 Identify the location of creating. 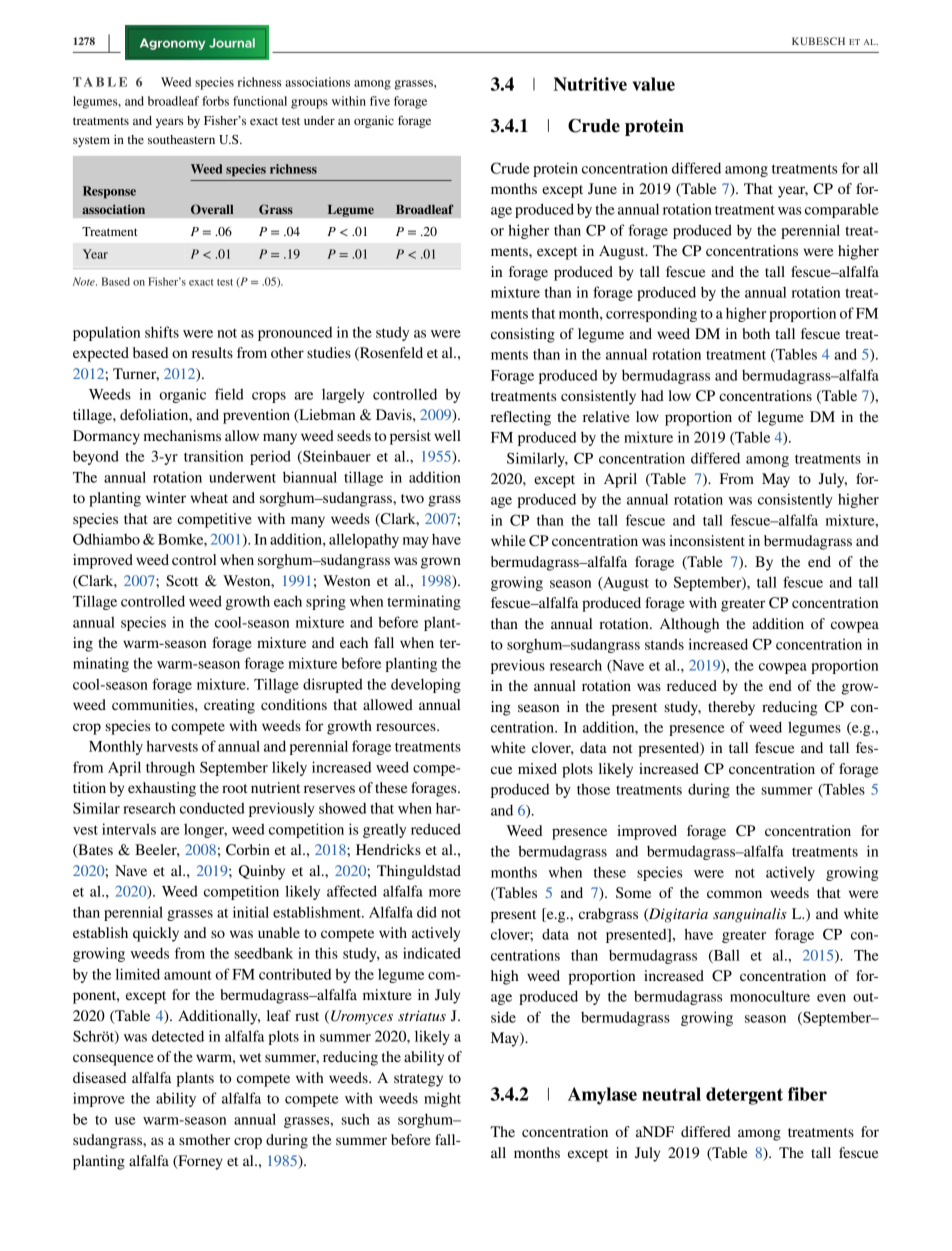
(229, 706).
